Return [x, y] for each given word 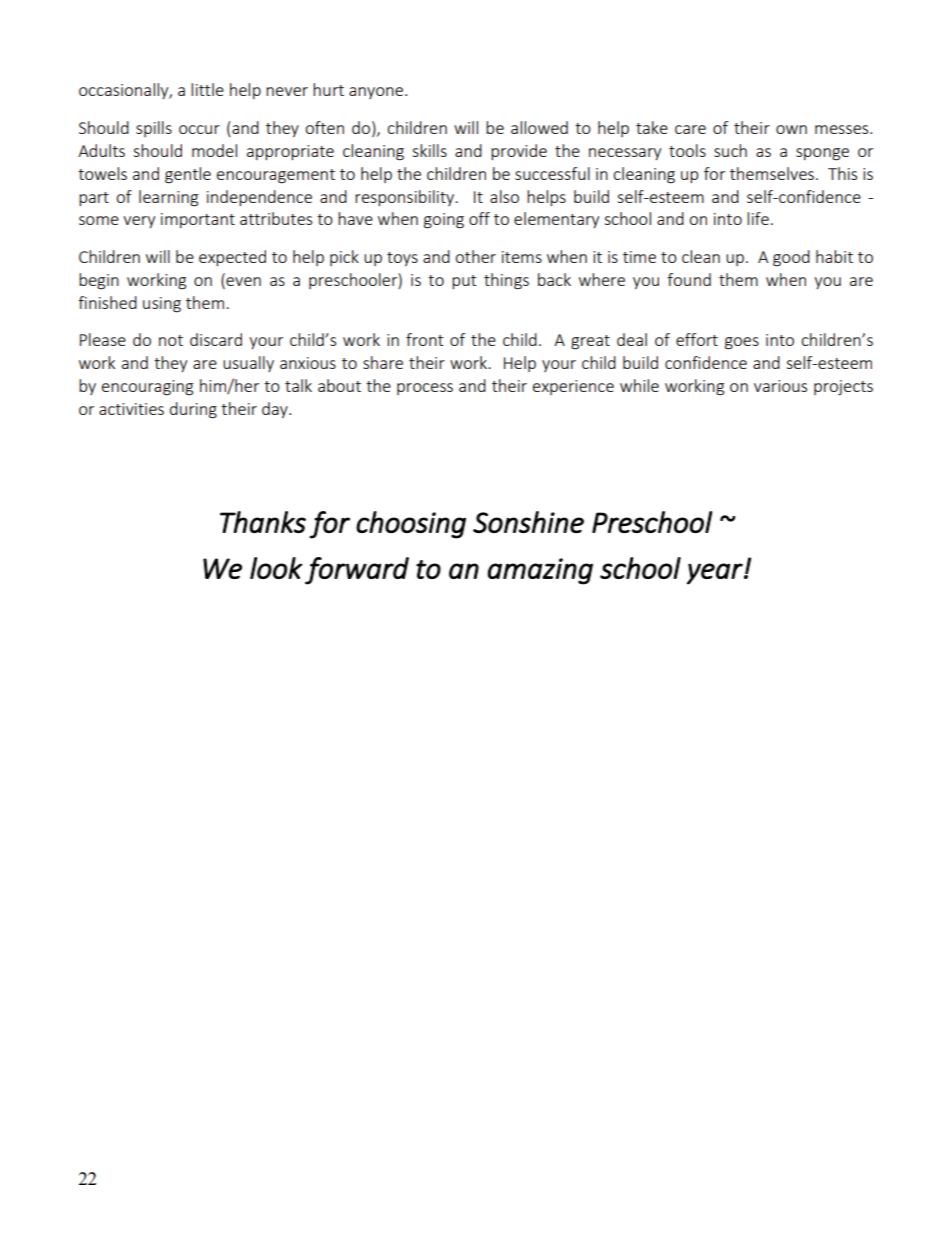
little [207, 89]
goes [742, 343]
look [276, 568]
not [171, 340]
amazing [540, 571]
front [424, 339]
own [791, 129]
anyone [377, 93]
